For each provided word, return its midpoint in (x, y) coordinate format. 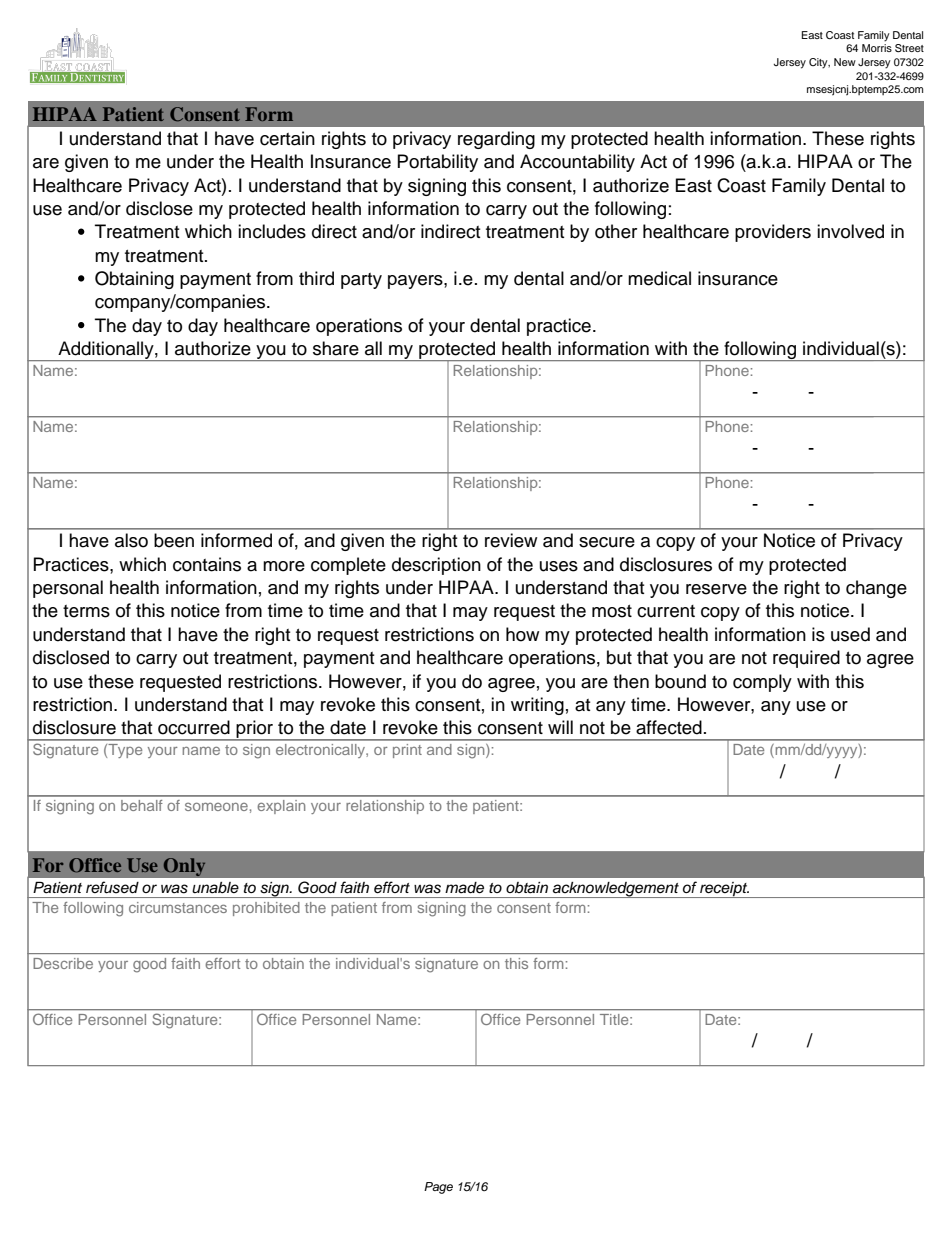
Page (438, 1188)
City (819, 63)
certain (287, 138)
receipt (724, 890)
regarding (496, 140)
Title (615, 1019)
